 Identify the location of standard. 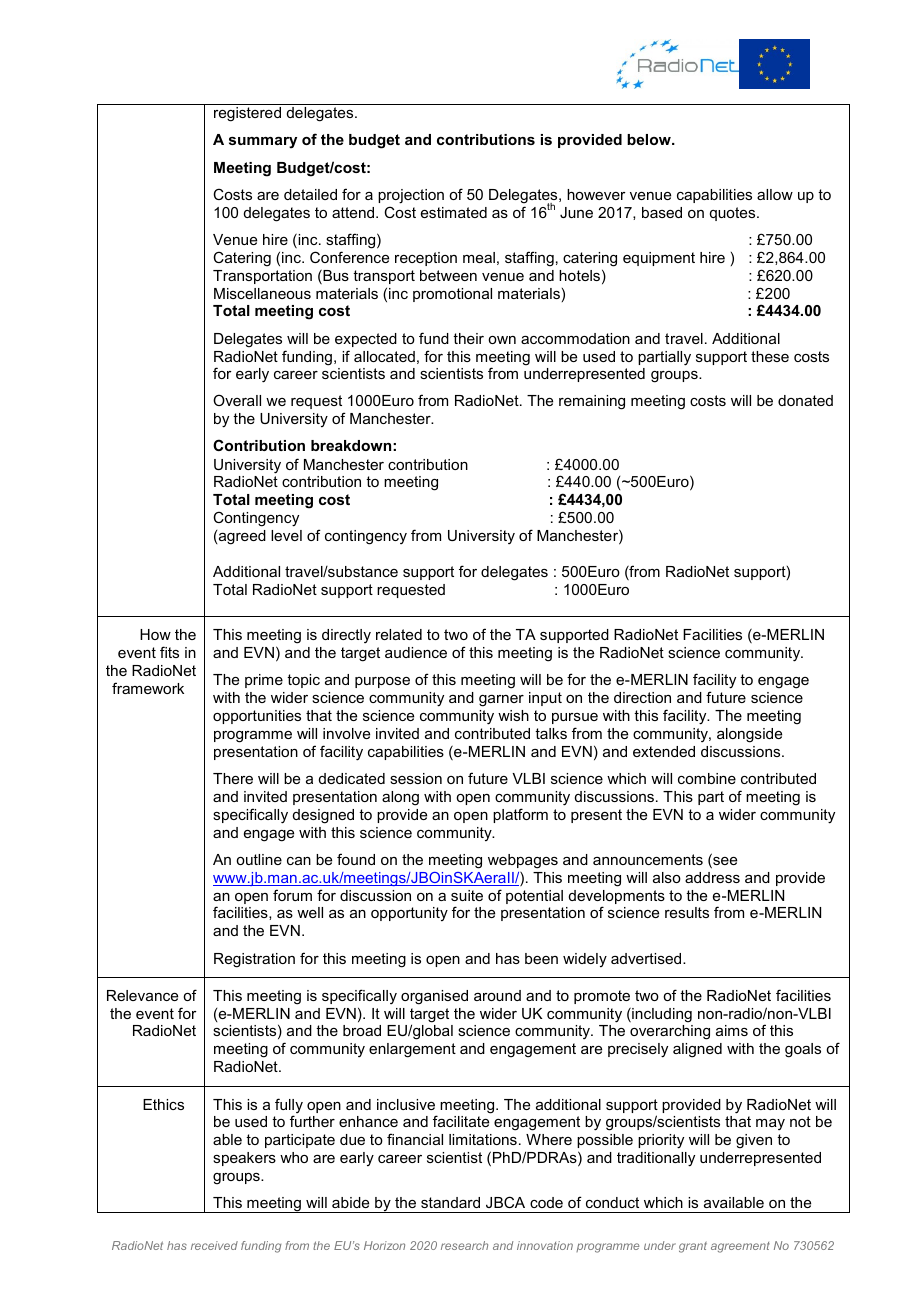
(450, 1202).
